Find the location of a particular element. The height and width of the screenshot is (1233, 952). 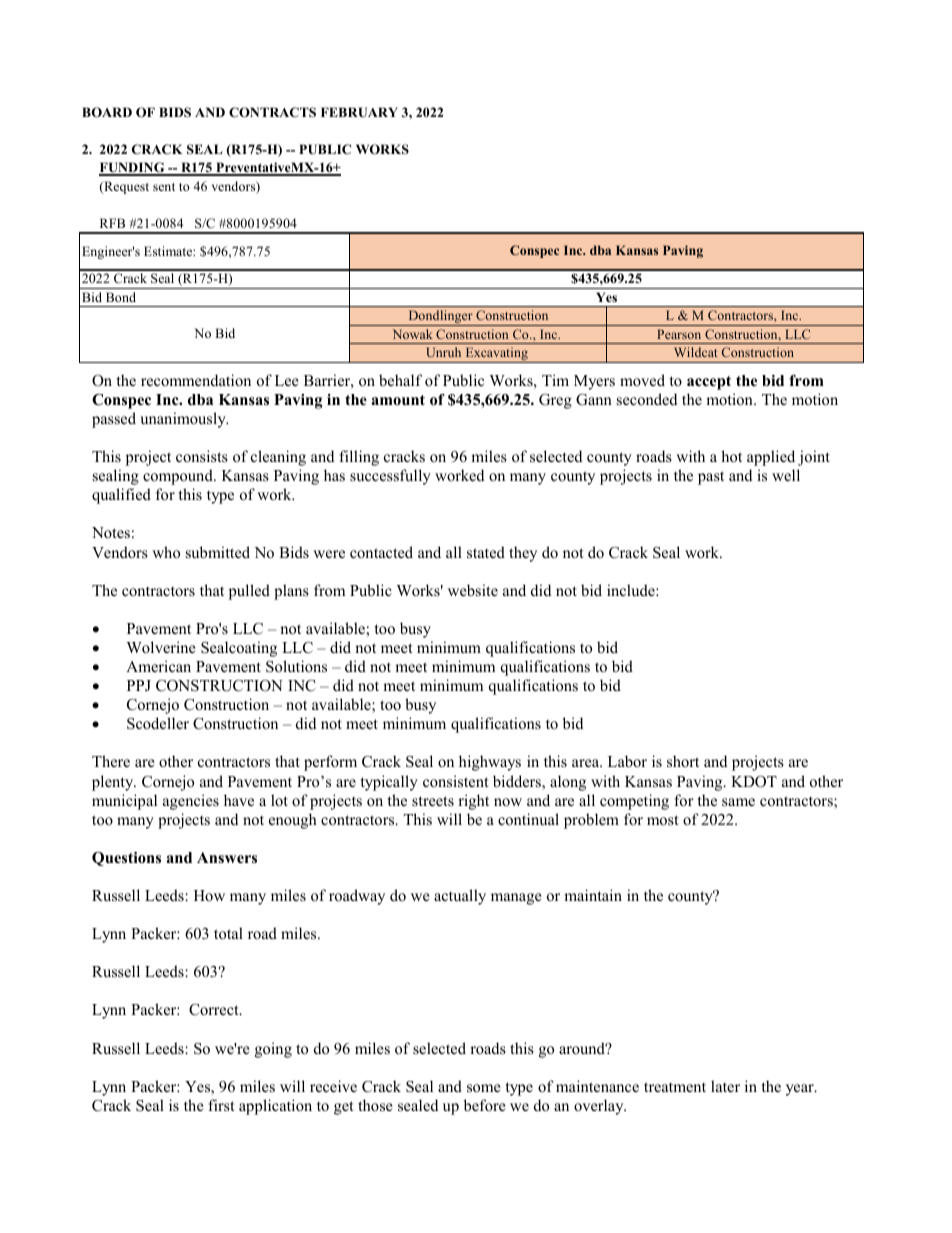

include is located at coordinates (632, 590).
